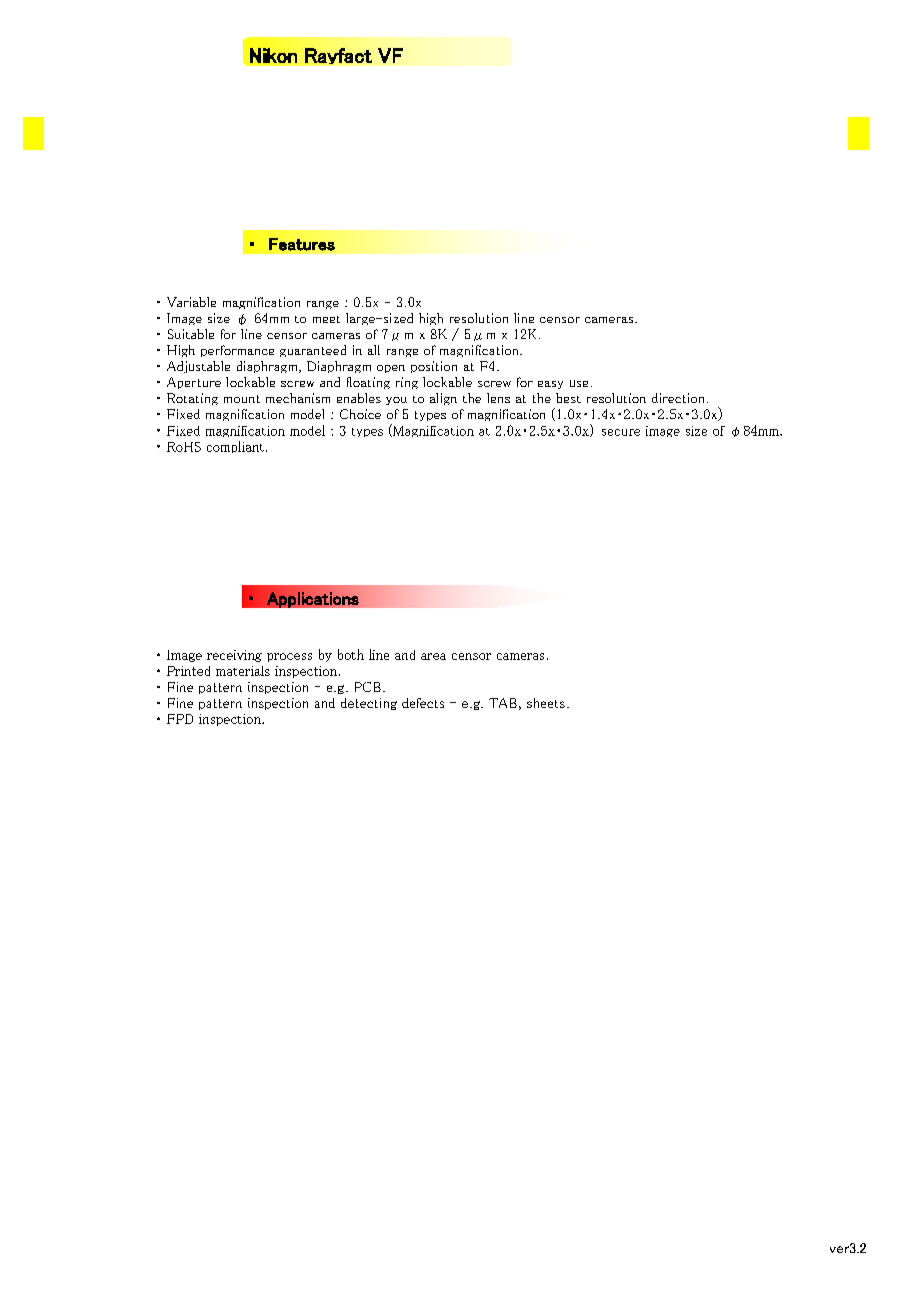 The image size is (924, 1308). I want to click on sheets, so click(546, 703).
